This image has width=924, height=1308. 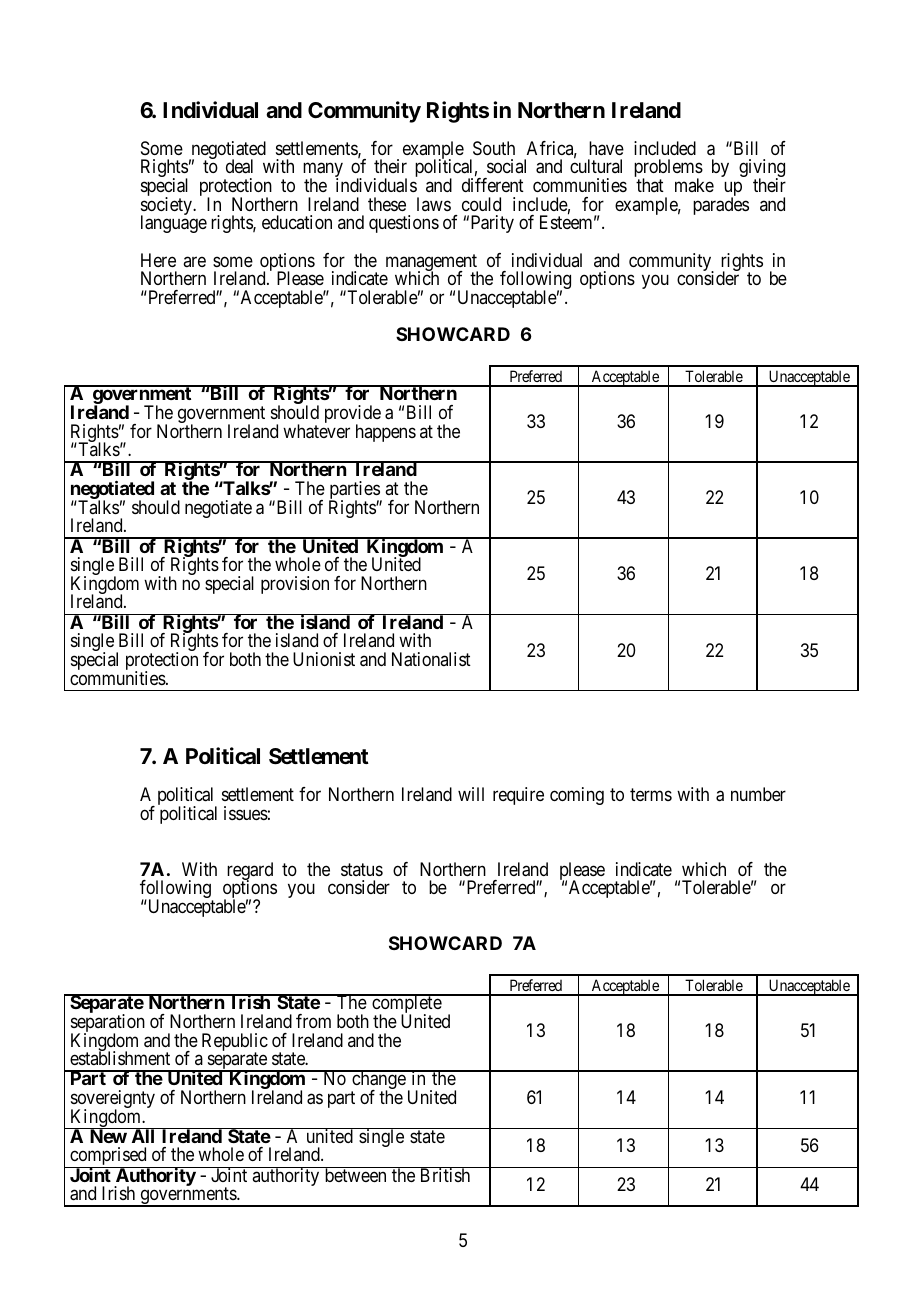 What do you see at coordinates (694, 185) in the image?
I see `make` at bounding box center [694, 185].
